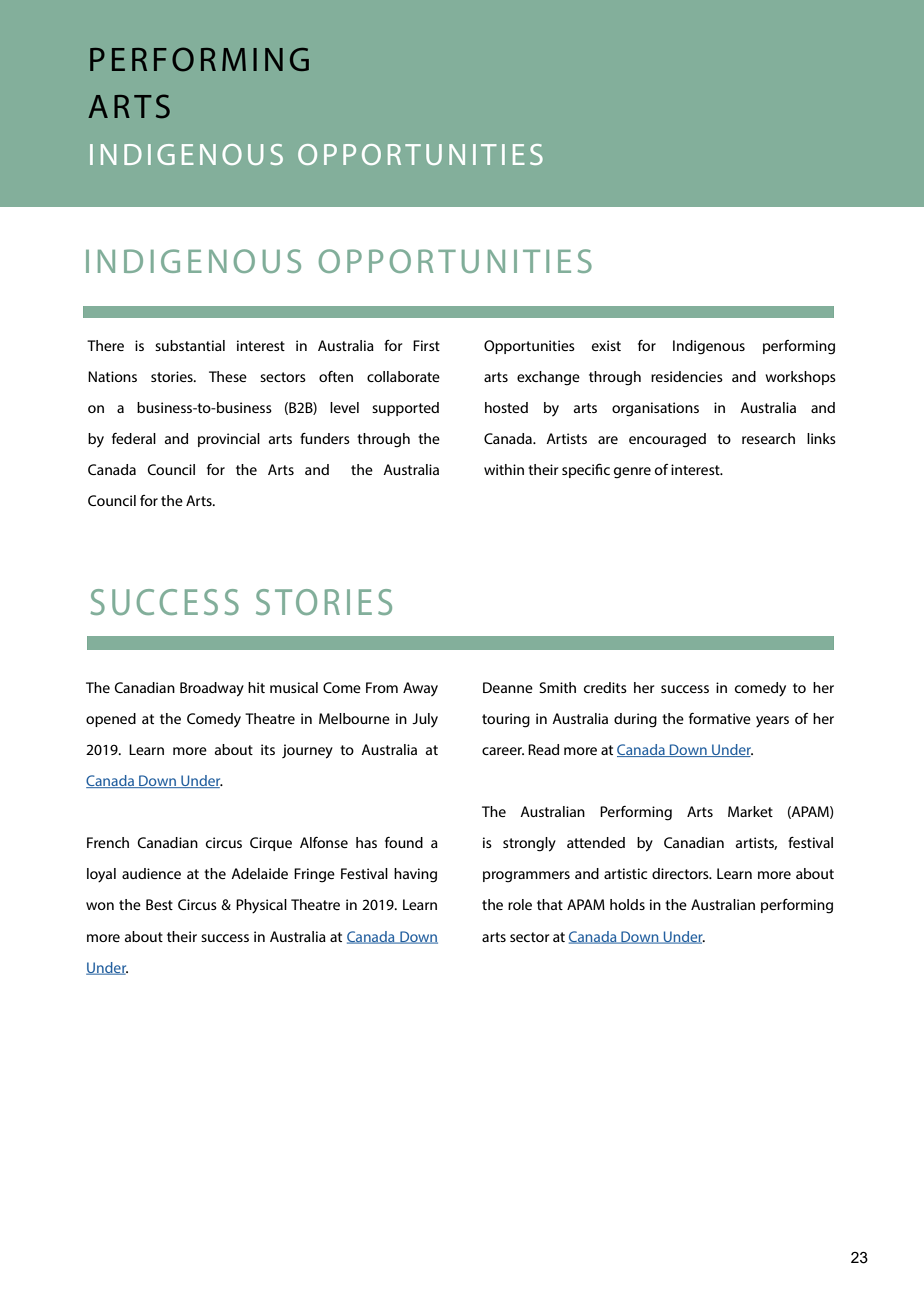  I want to click on having, so click(415, 875).
